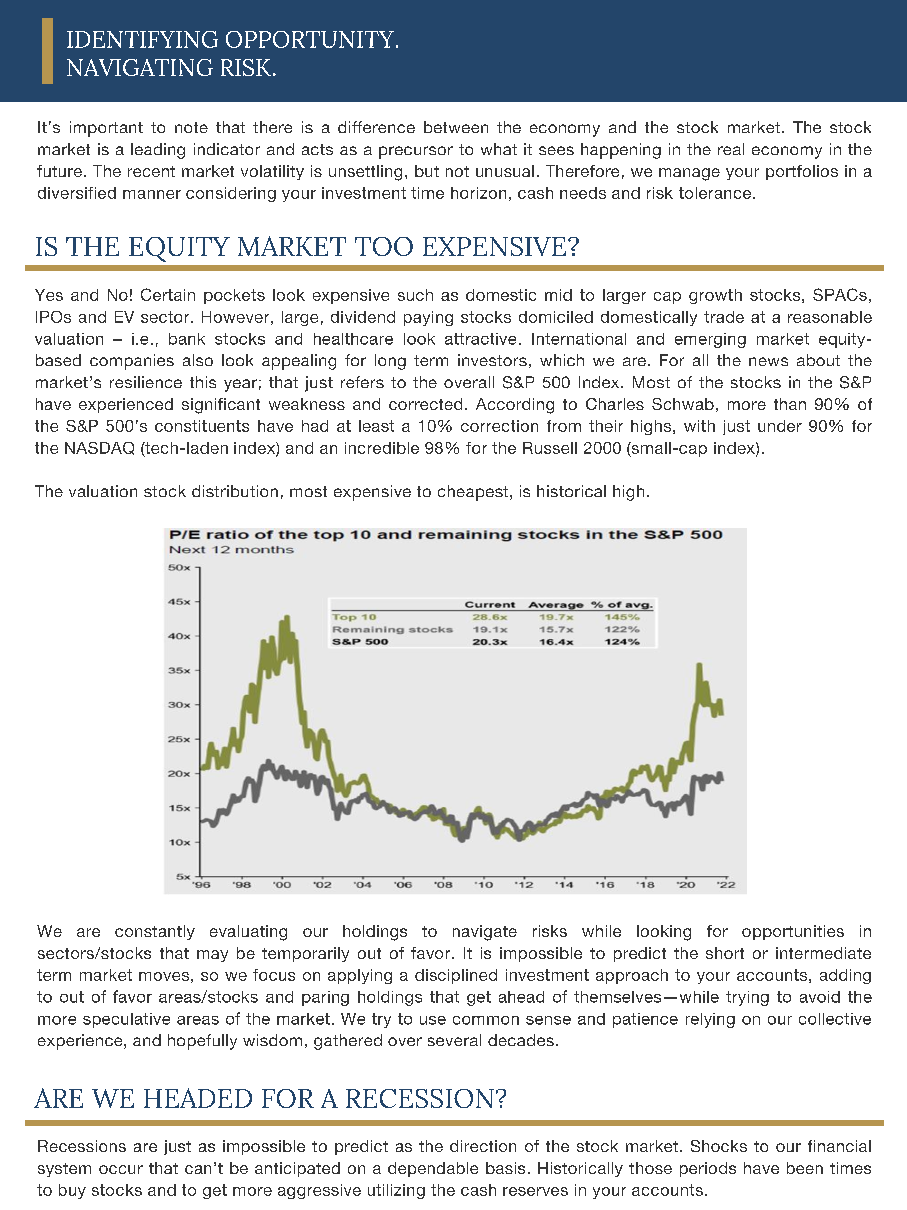 The width and height of the image is (907, 1210). What do you see at coordinates (731, 149) in the image?
I see `real` at bounding box center [731, 149].
